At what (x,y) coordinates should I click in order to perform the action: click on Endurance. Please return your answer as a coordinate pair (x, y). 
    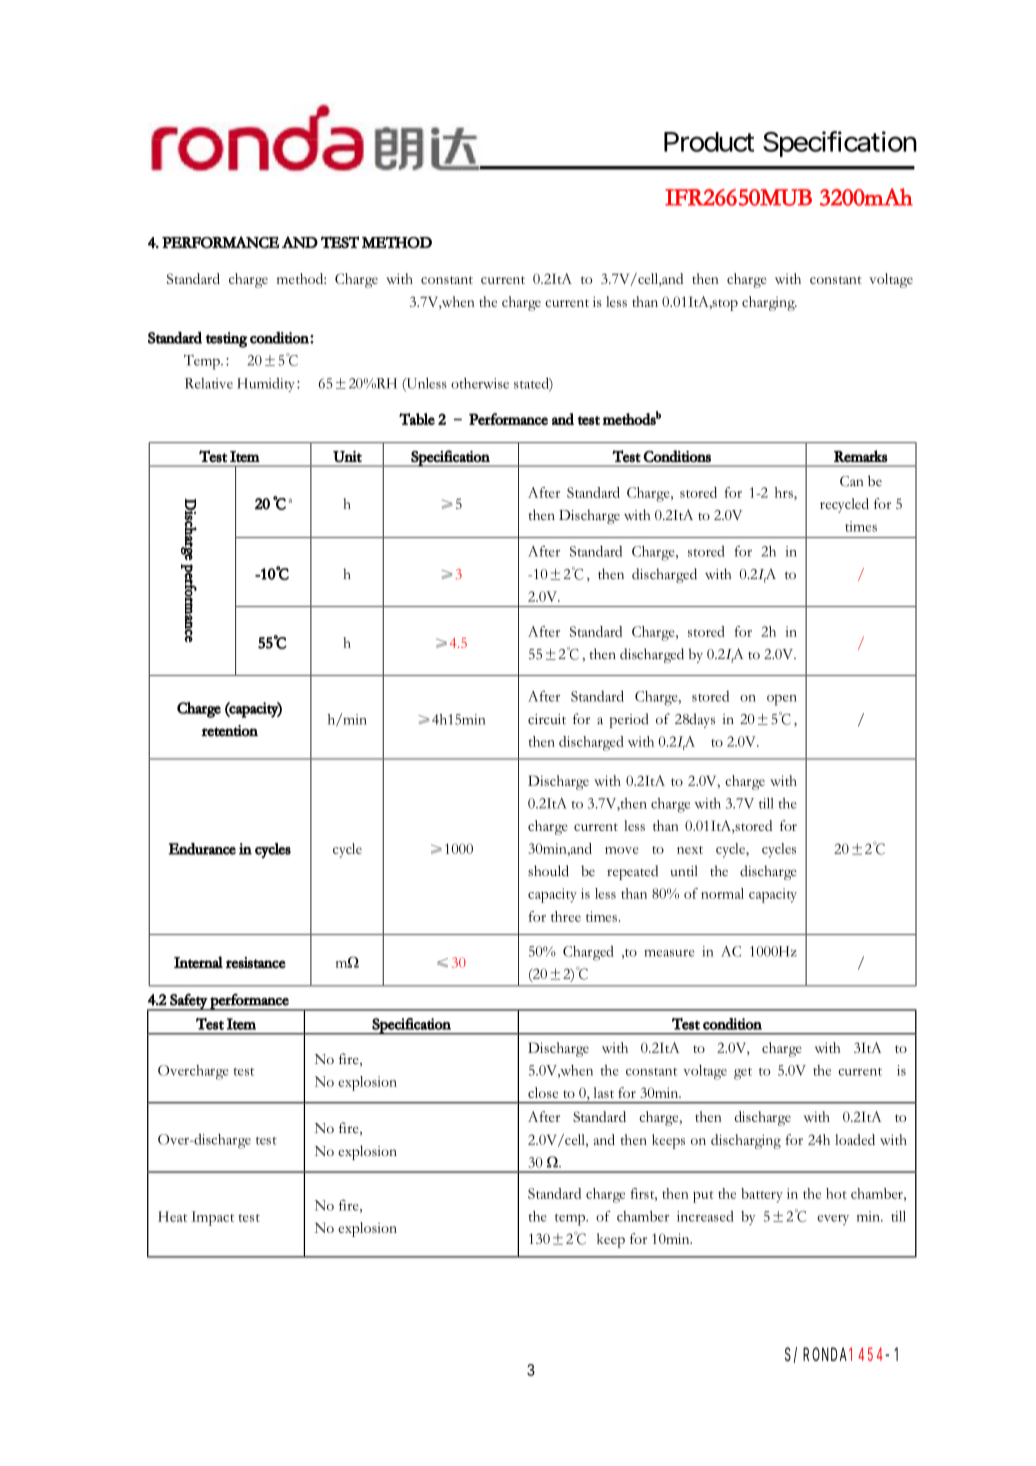
    Looking at the image, I should click on (202, 849).
